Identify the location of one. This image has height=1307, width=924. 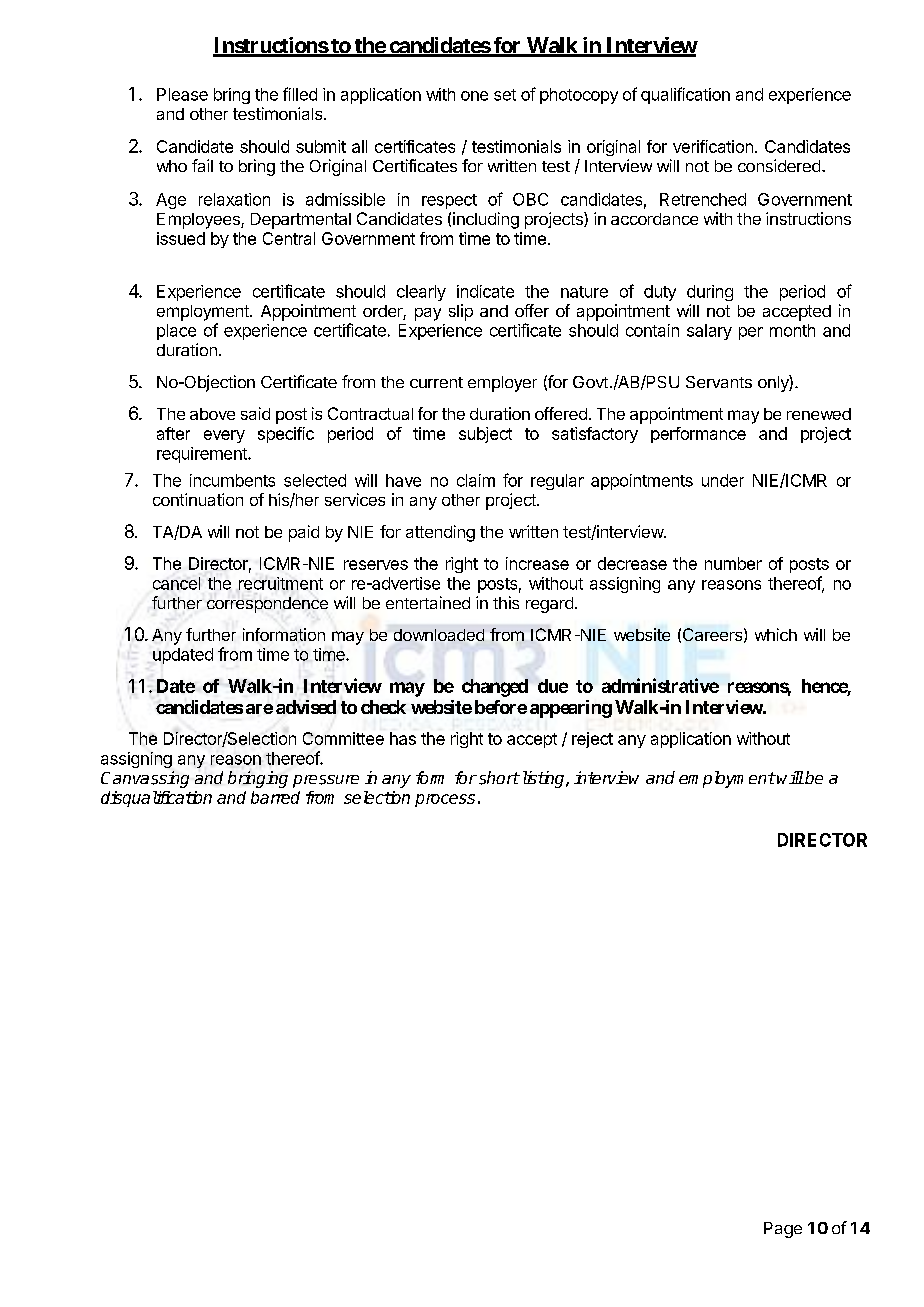
(474, 96).
